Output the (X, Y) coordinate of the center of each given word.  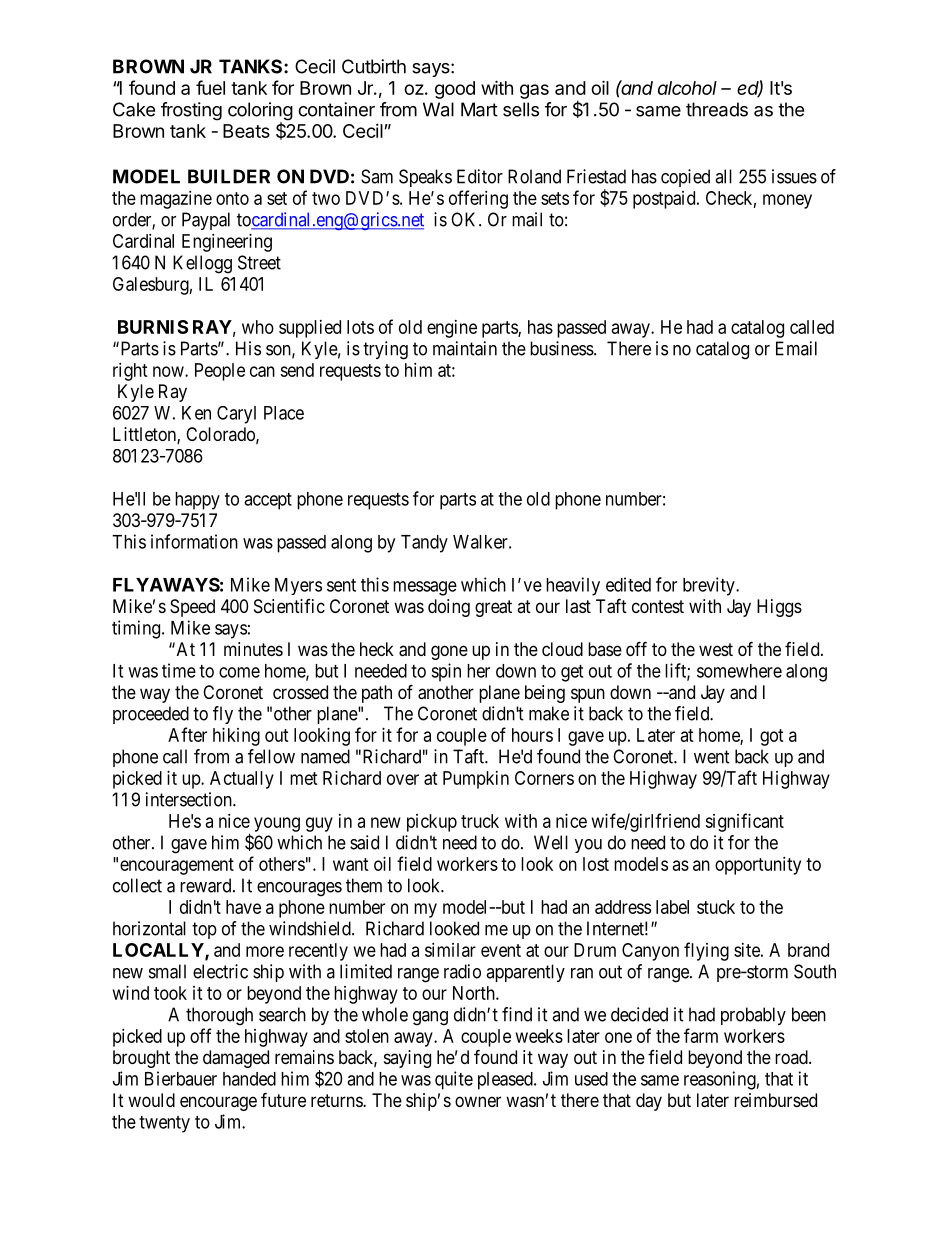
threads (717, 109)
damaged (236, 1059)
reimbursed (775, 1100)
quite (454, 1080)
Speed (192, 608)
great (493, 608)
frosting (191, 111)
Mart (479, 109)
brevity (710, 586)
